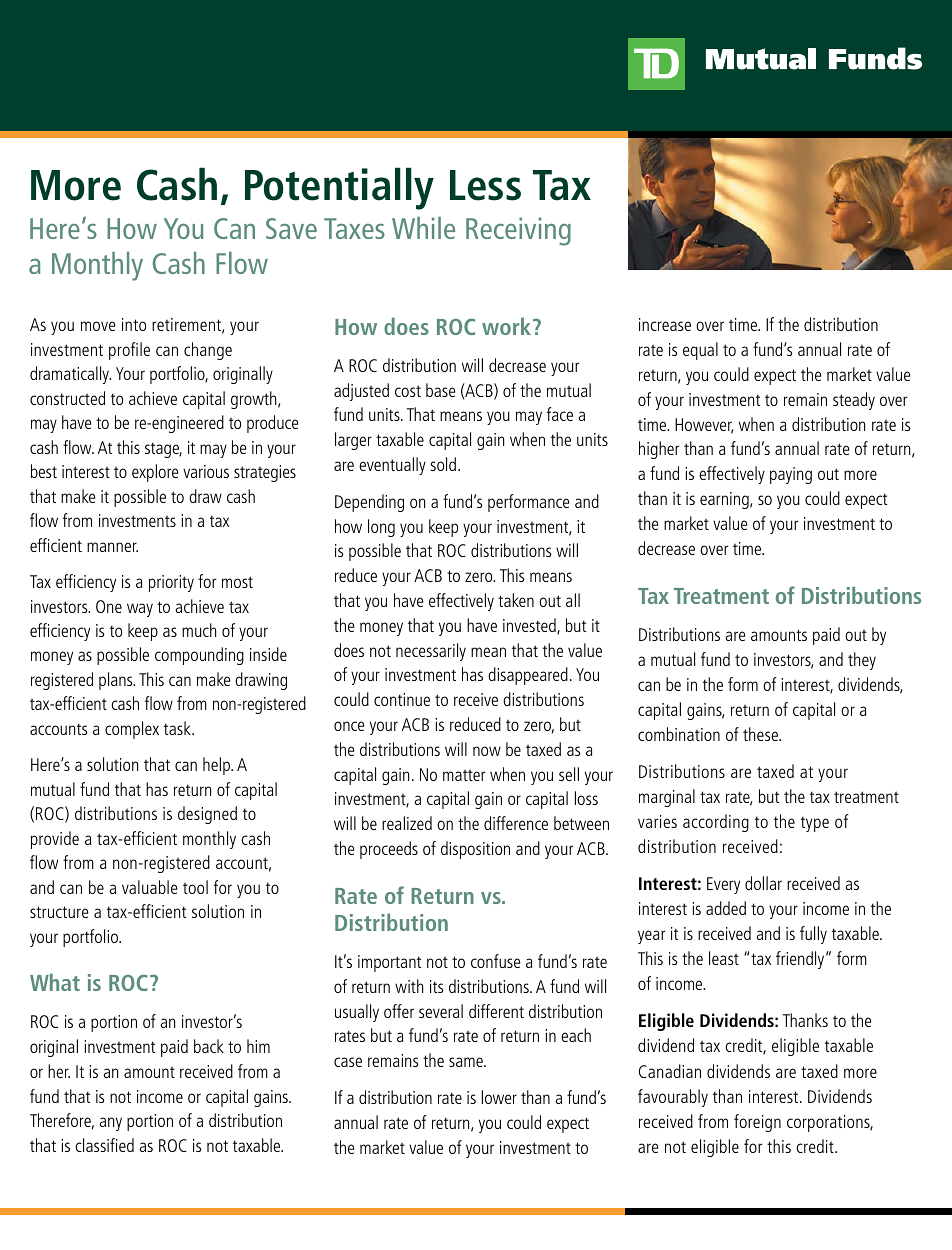 This screenshot has width=952, height=1250. Describe the element at coordinates (431, 652) in the screenshot. I see `necessarily` at that location.
